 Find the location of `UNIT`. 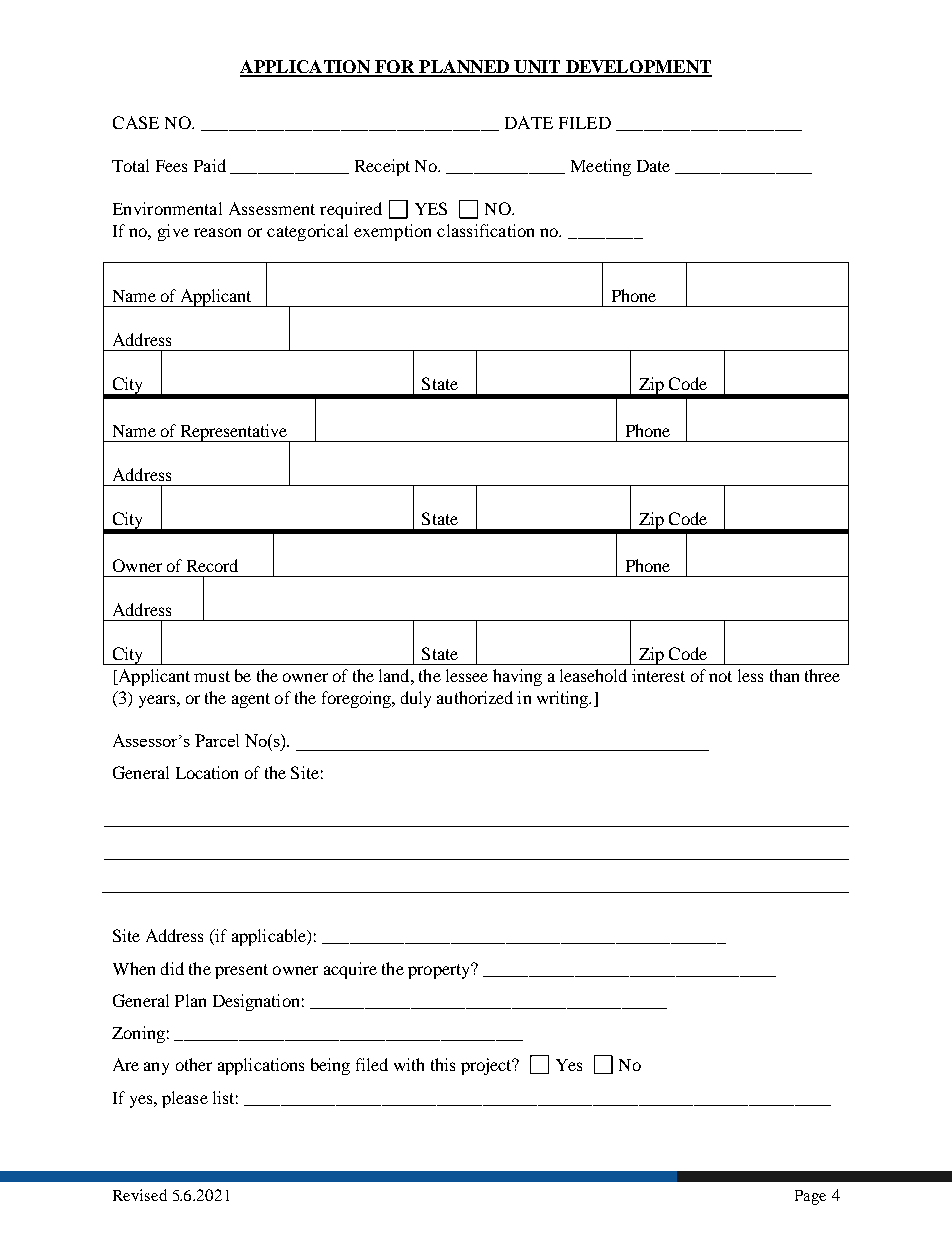

UNIT is located at coordinates (537, 68).
